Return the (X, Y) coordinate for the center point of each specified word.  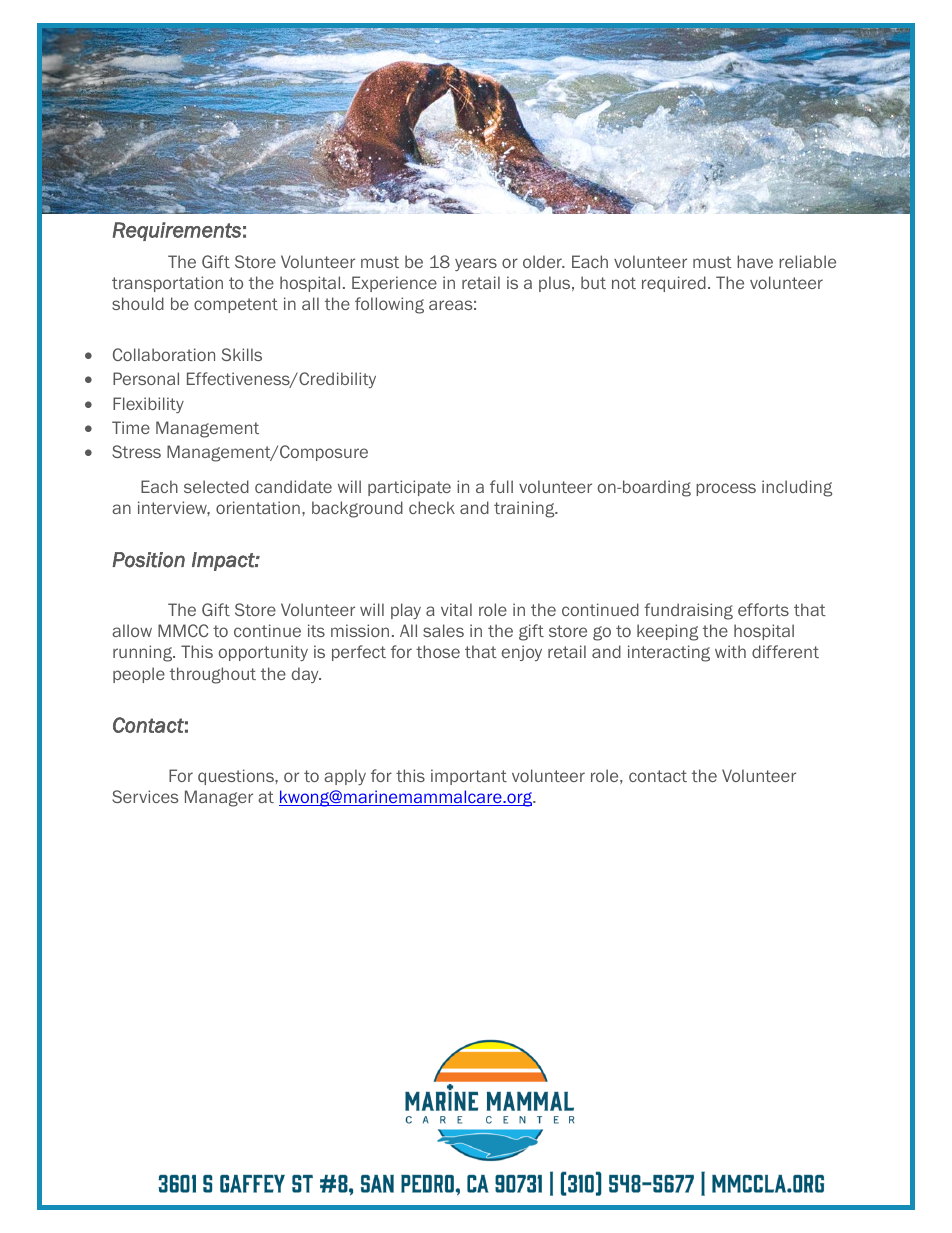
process (726, 489)
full (501, 486)
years (476, 264)
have (755, 261)
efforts (763, 609)
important (469, 777)
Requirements (177, 231)
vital (456, 609)
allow (132, 630)
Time (131, 427)
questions (237, 777)
